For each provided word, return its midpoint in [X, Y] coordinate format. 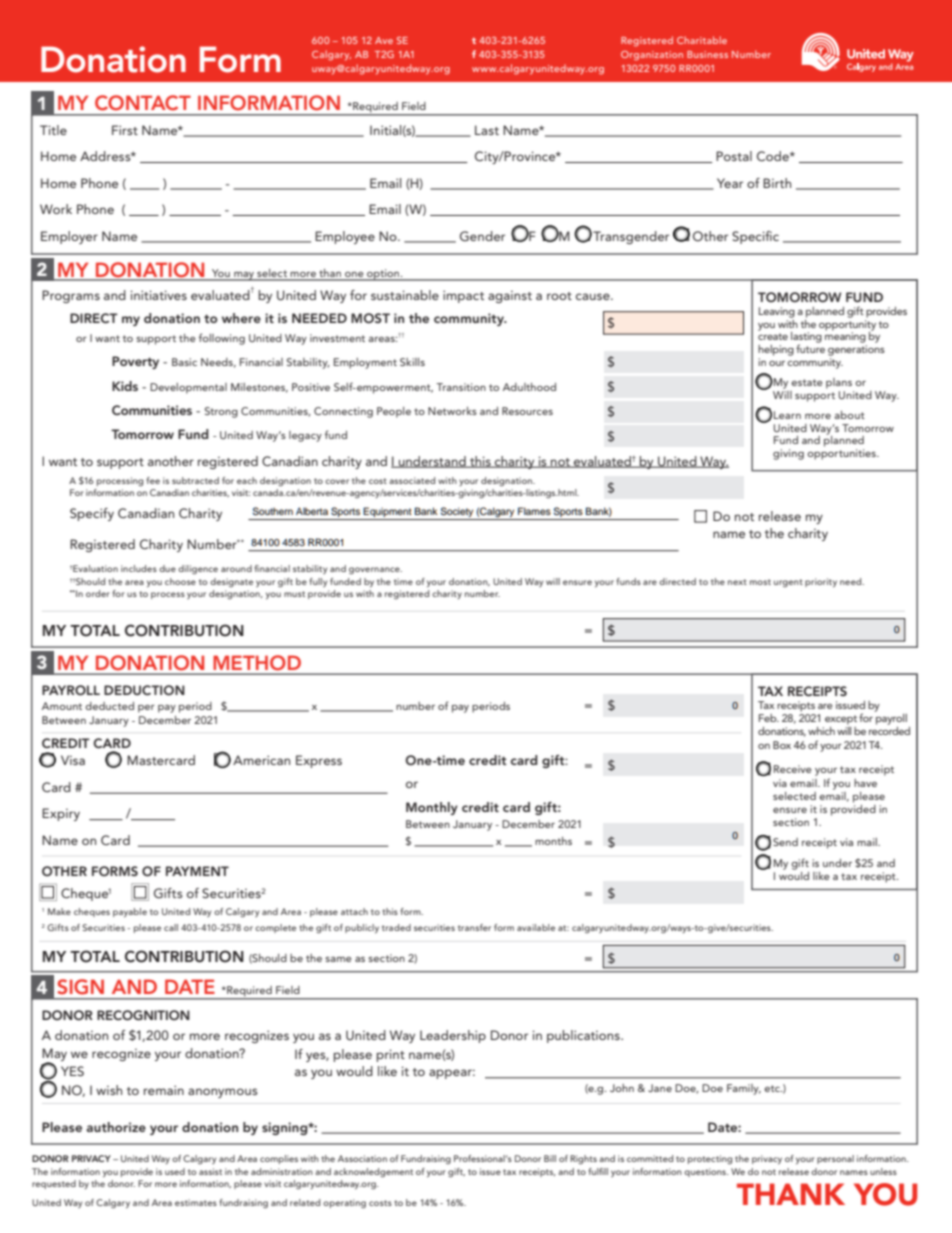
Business [707, 54]
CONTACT [143, 103]
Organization [652, 56]
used [175, 1171]
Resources [527, 411]
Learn [787, 415]
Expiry [61, 814]
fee [153, 480]
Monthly [432, 808]
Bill [550, 1158]
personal [835, 1159]
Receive [792, 769]
